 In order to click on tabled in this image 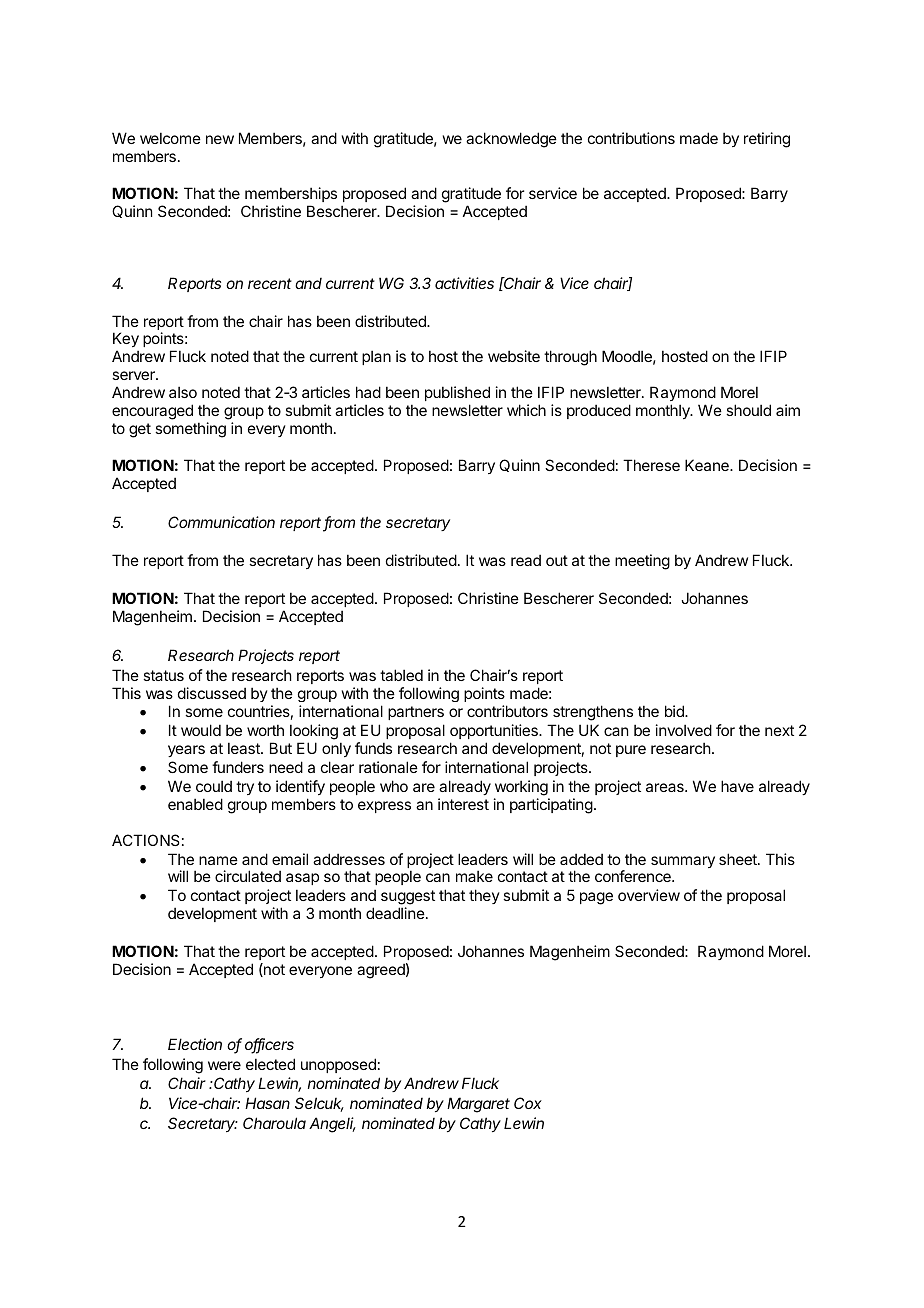, I will do `click(401, 675)`.
